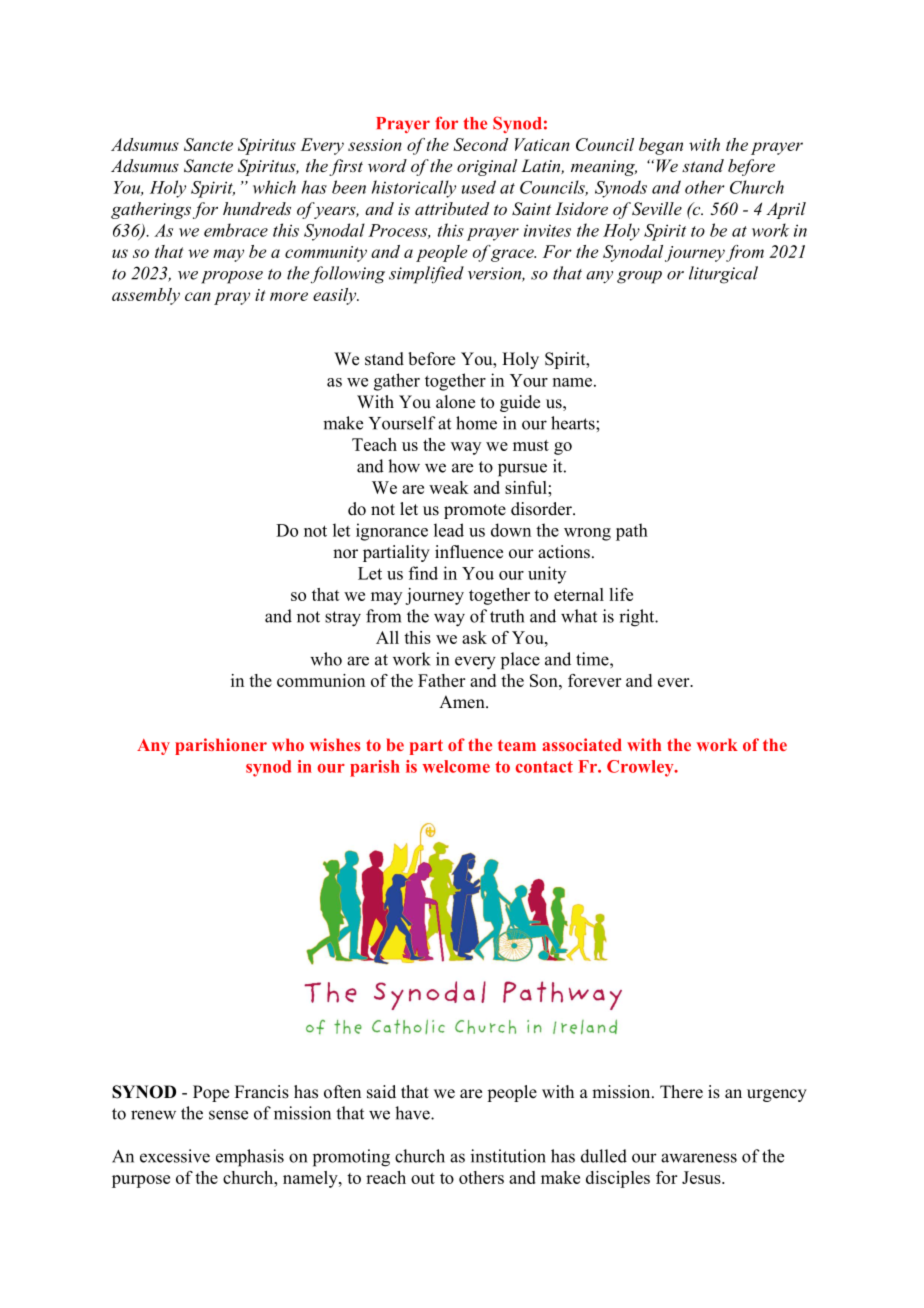 Image resolution: width=924 pixels, height=1308 pixels. I want to click on used, so click(479, 187).
